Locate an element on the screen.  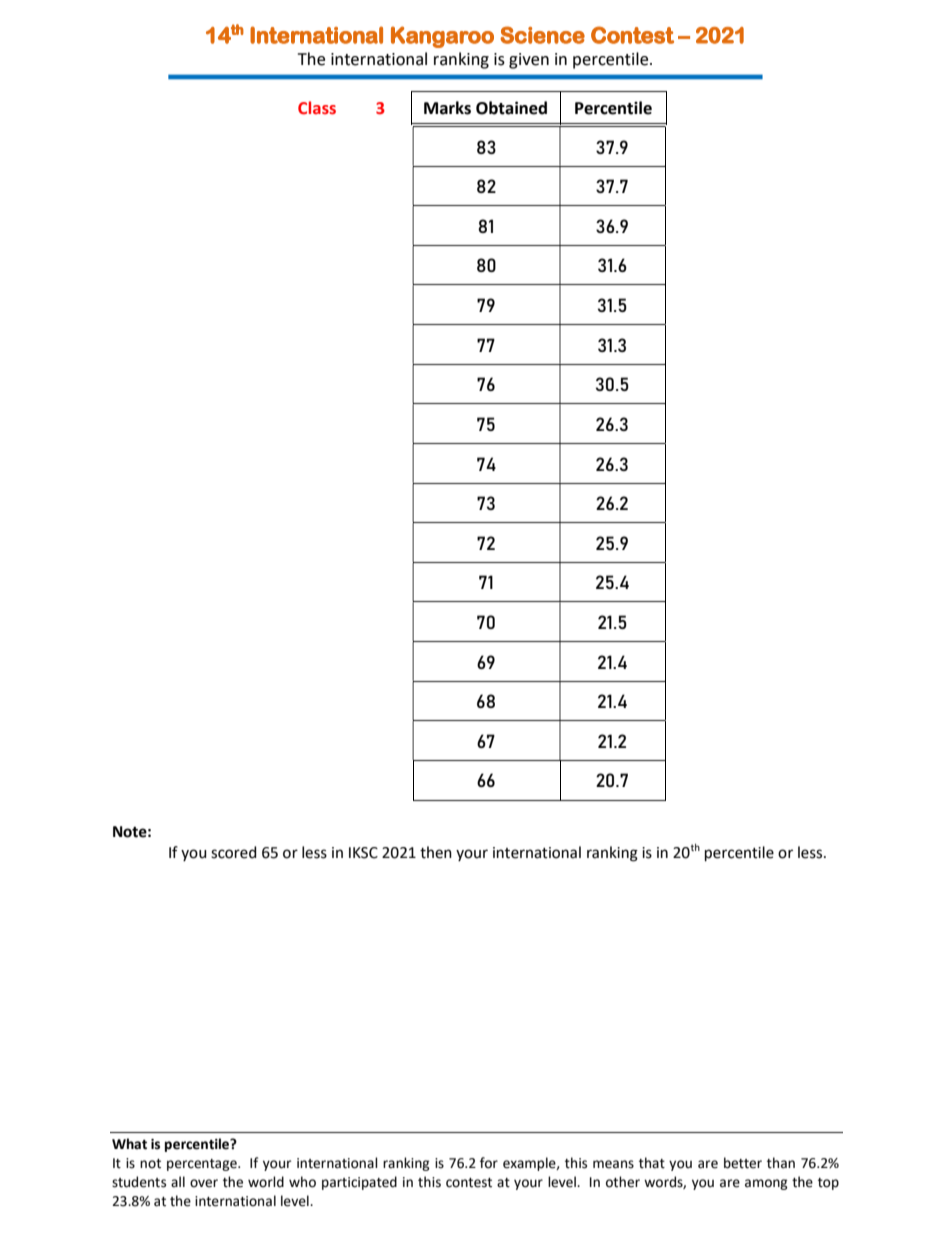
scored is located at coordinates (234, 852).
